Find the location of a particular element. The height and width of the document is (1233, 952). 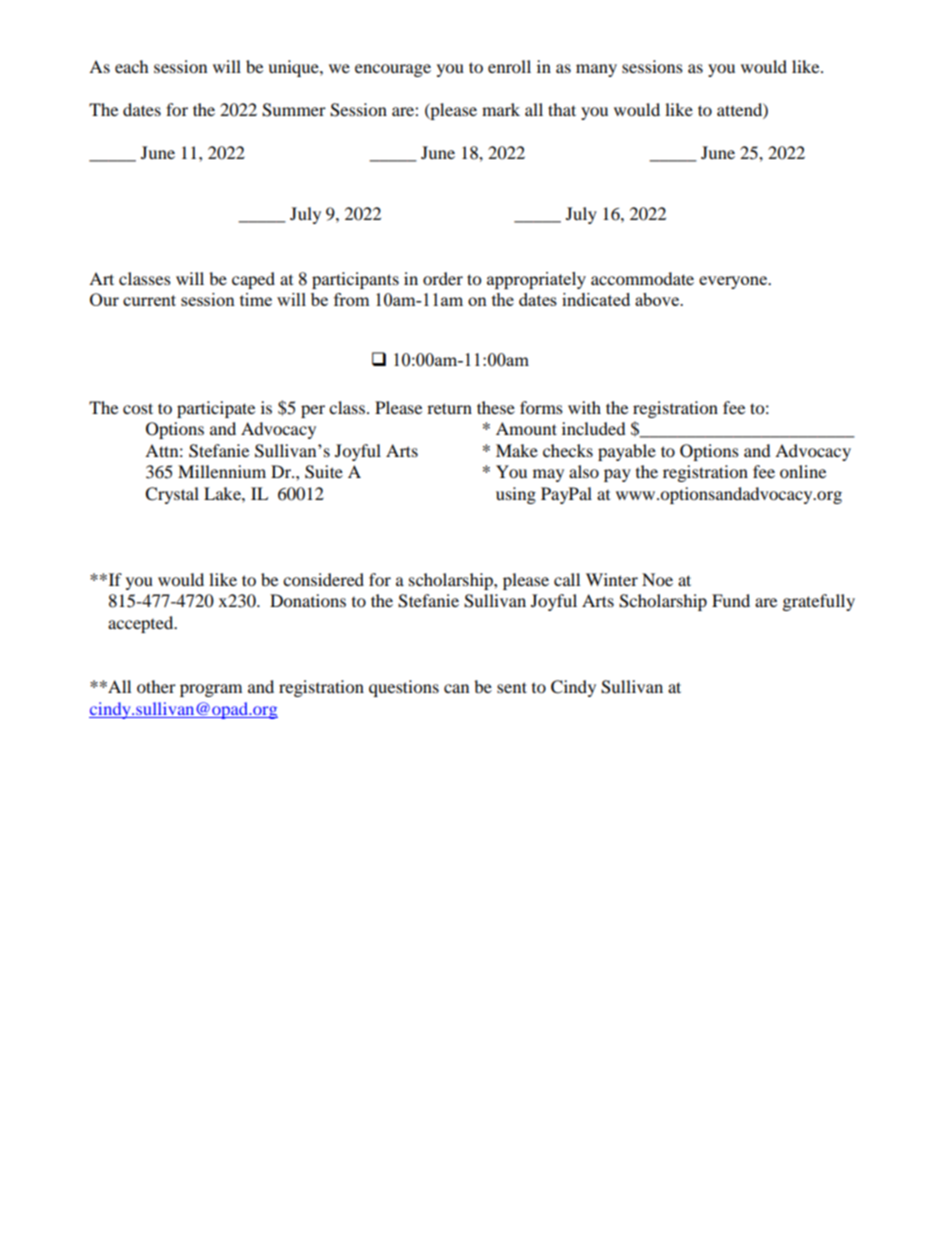

many is located at coordinates (596, 70).
